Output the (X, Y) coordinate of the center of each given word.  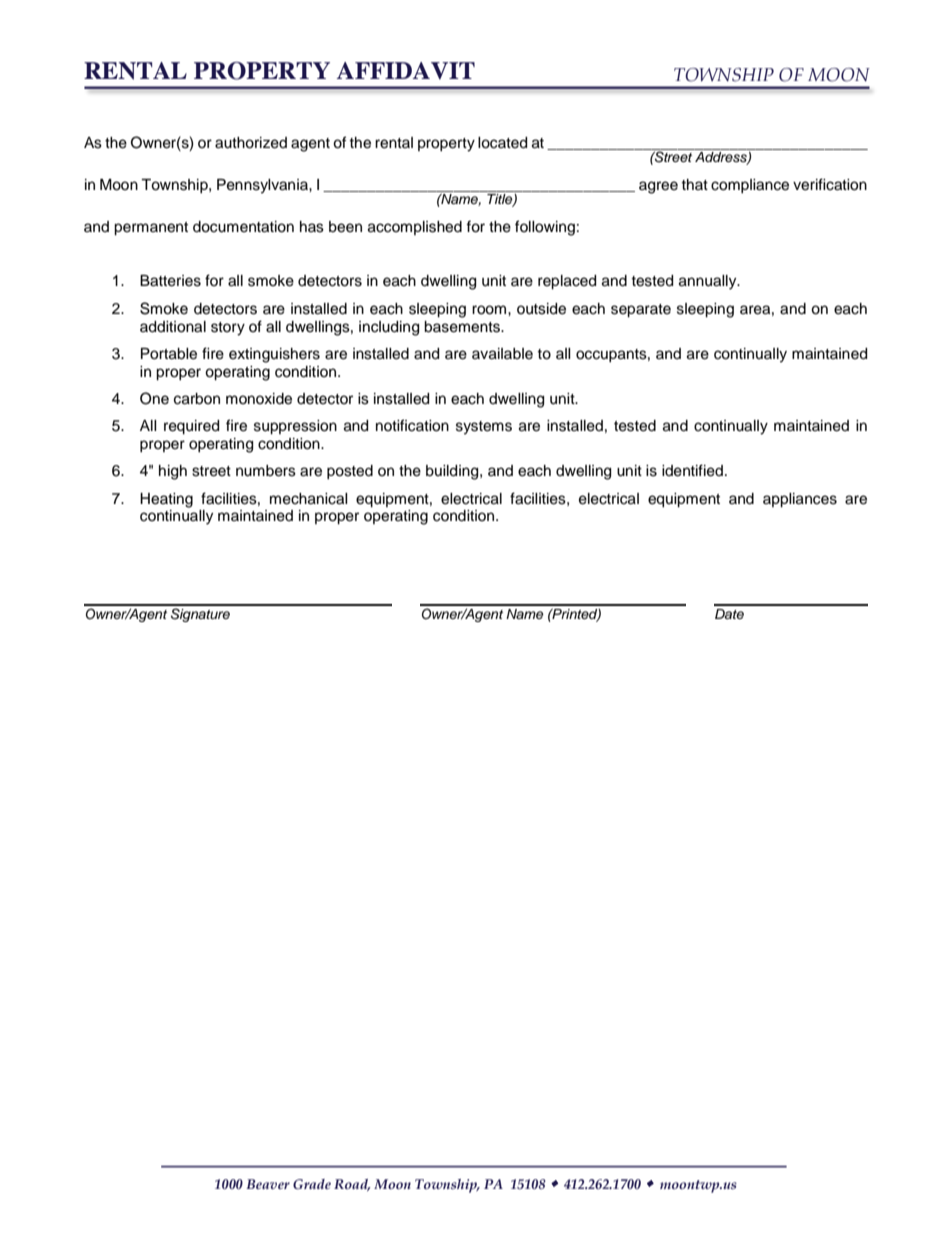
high (173, 472)
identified (692, 470)
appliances (800, 500)
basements (463, 327)
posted (350, 472)
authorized (251, 143)
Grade (312, 1184)
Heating (166, 500)
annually (709, 282)
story (228, 329)
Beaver (268, 1184)
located (502, 143)
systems (484, 428)
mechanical (309, 499)
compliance (750, 186)
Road (352, 1185)
